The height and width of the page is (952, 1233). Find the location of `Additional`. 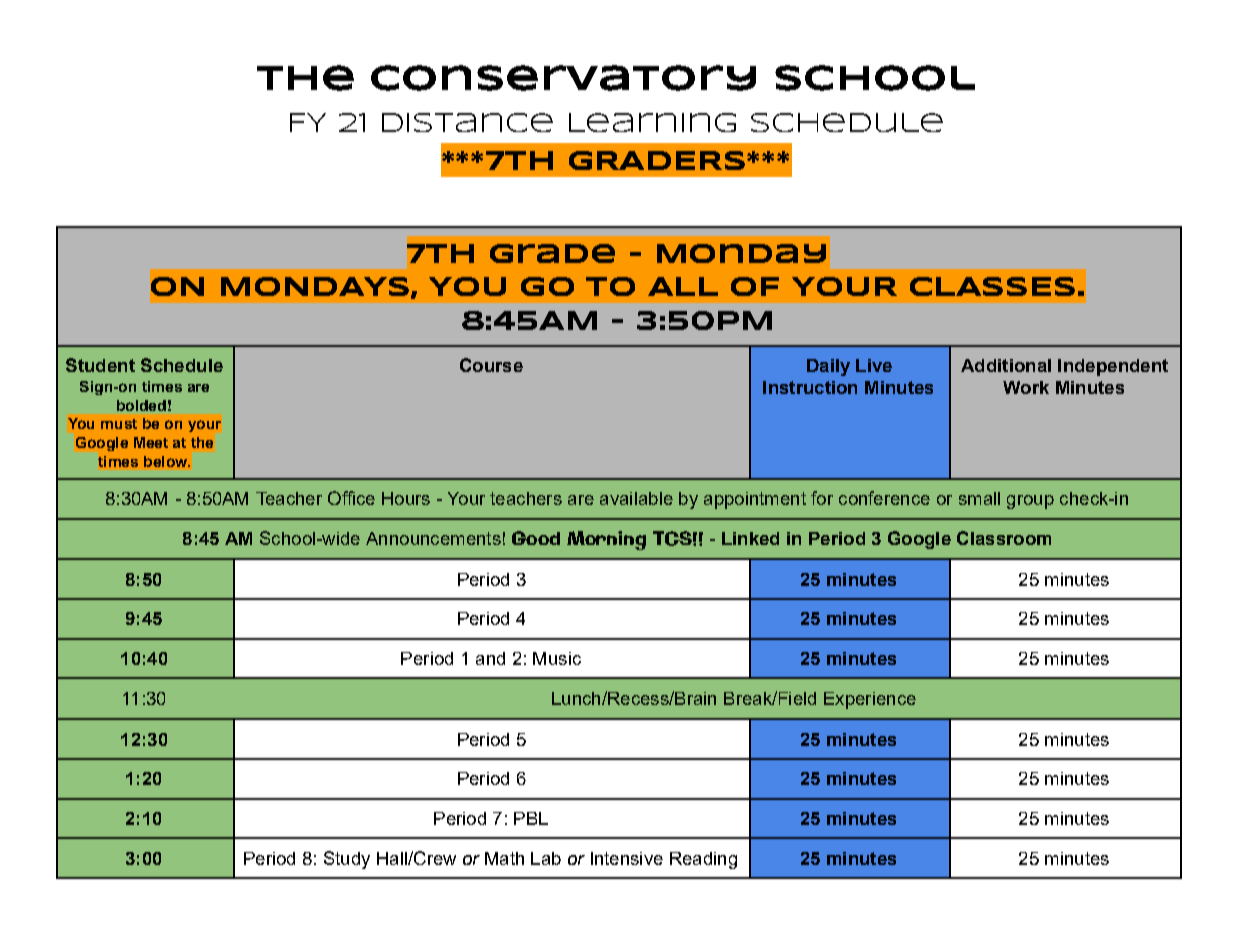

Additional is located at coordinates (1006, 365).
